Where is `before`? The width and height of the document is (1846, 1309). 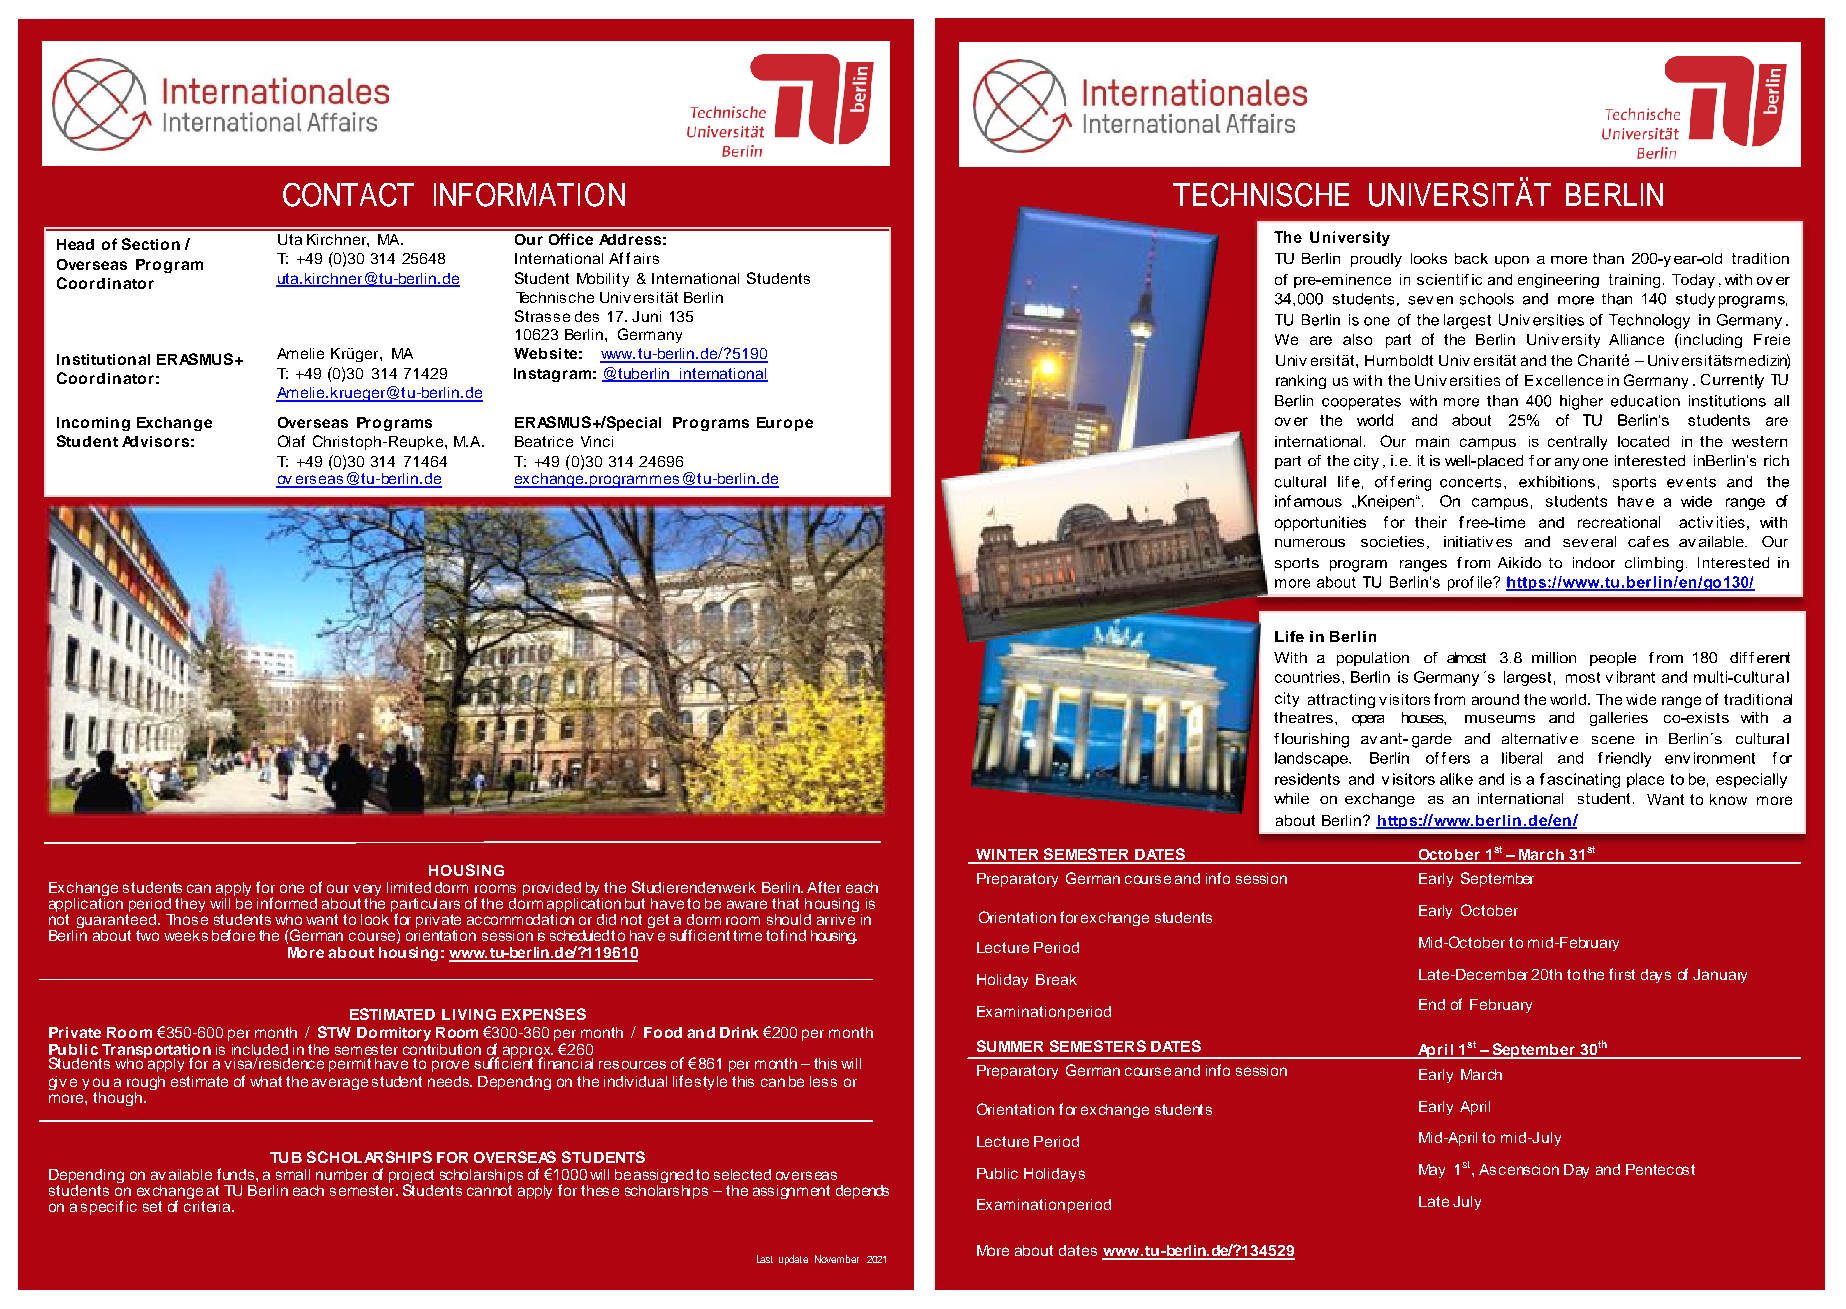 before is located at coordinates (233, 935).
